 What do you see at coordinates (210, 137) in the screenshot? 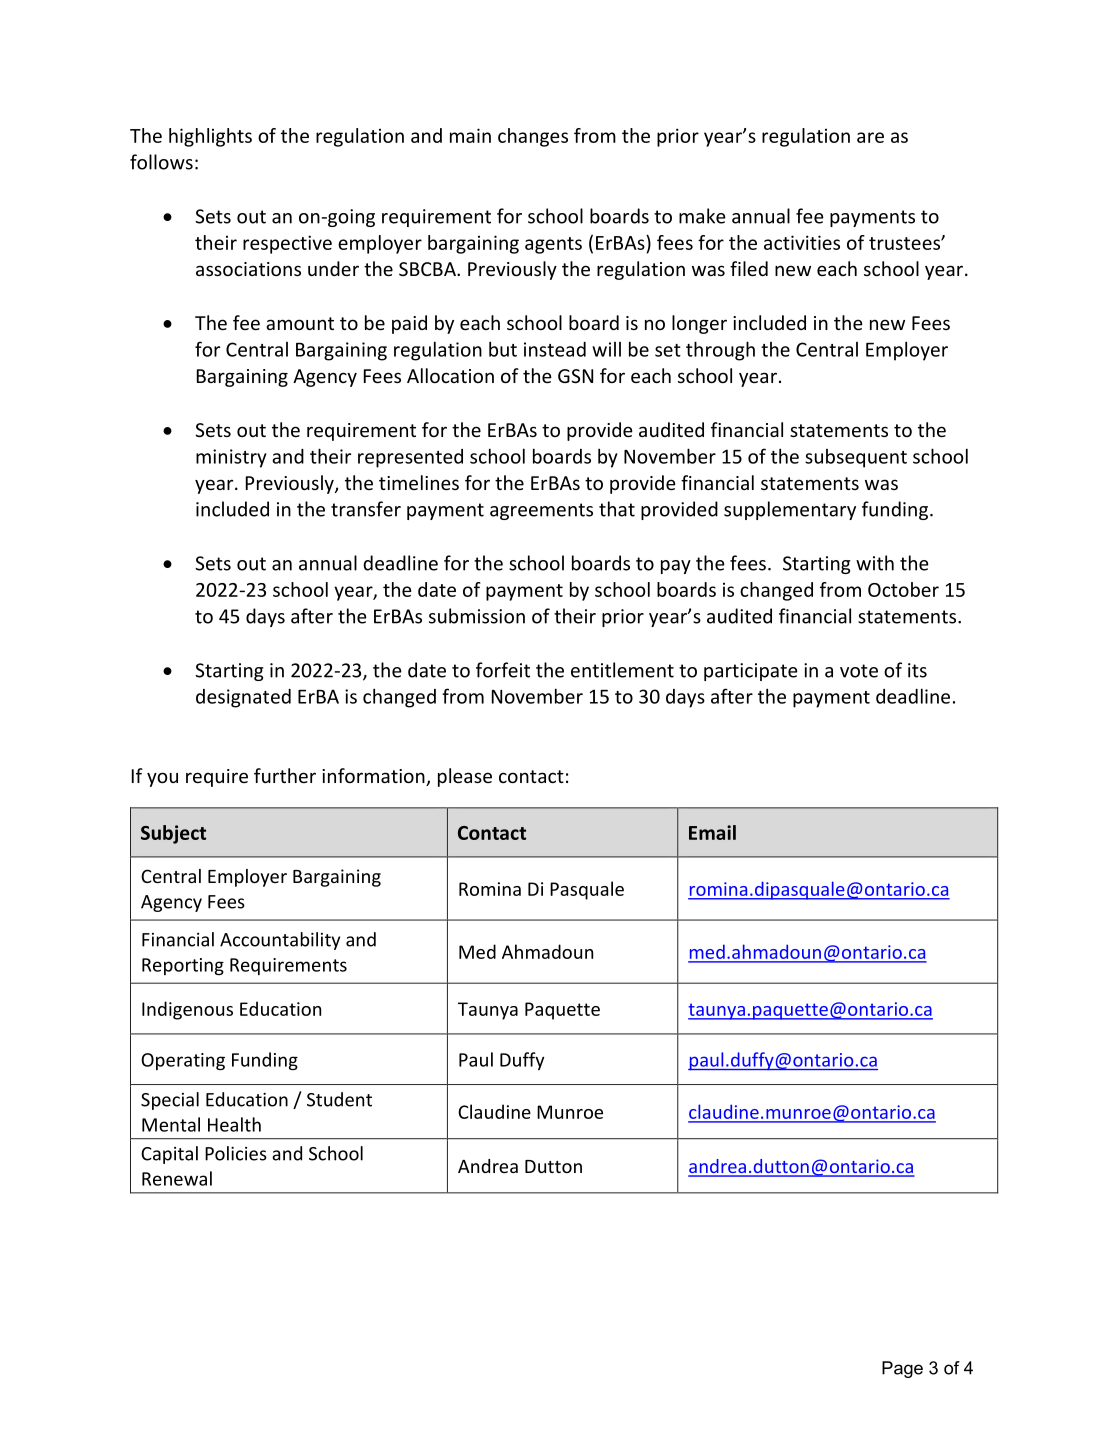
I see `highlights` at bounding box center [210, 137].
